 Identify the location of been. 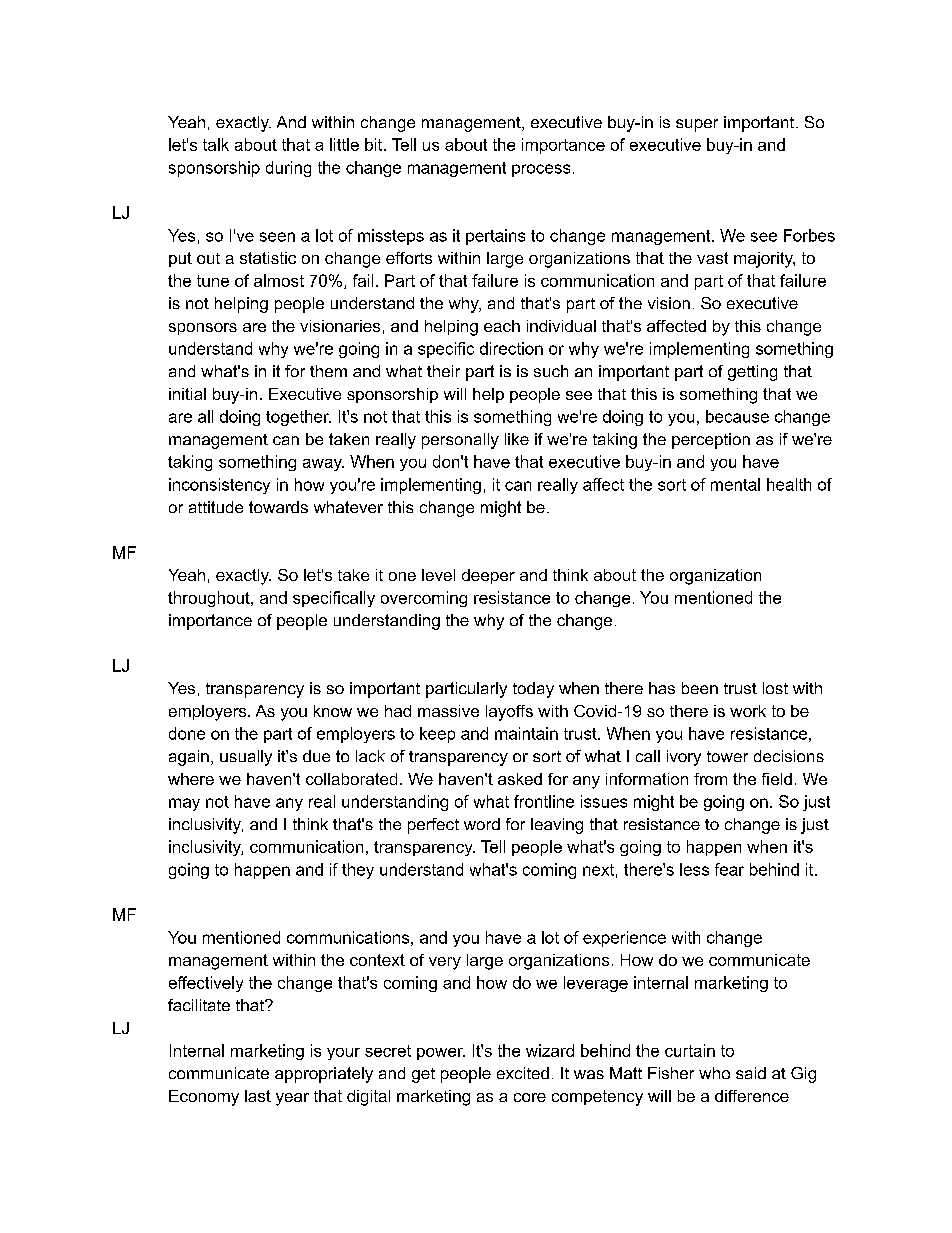
(700, 688).
